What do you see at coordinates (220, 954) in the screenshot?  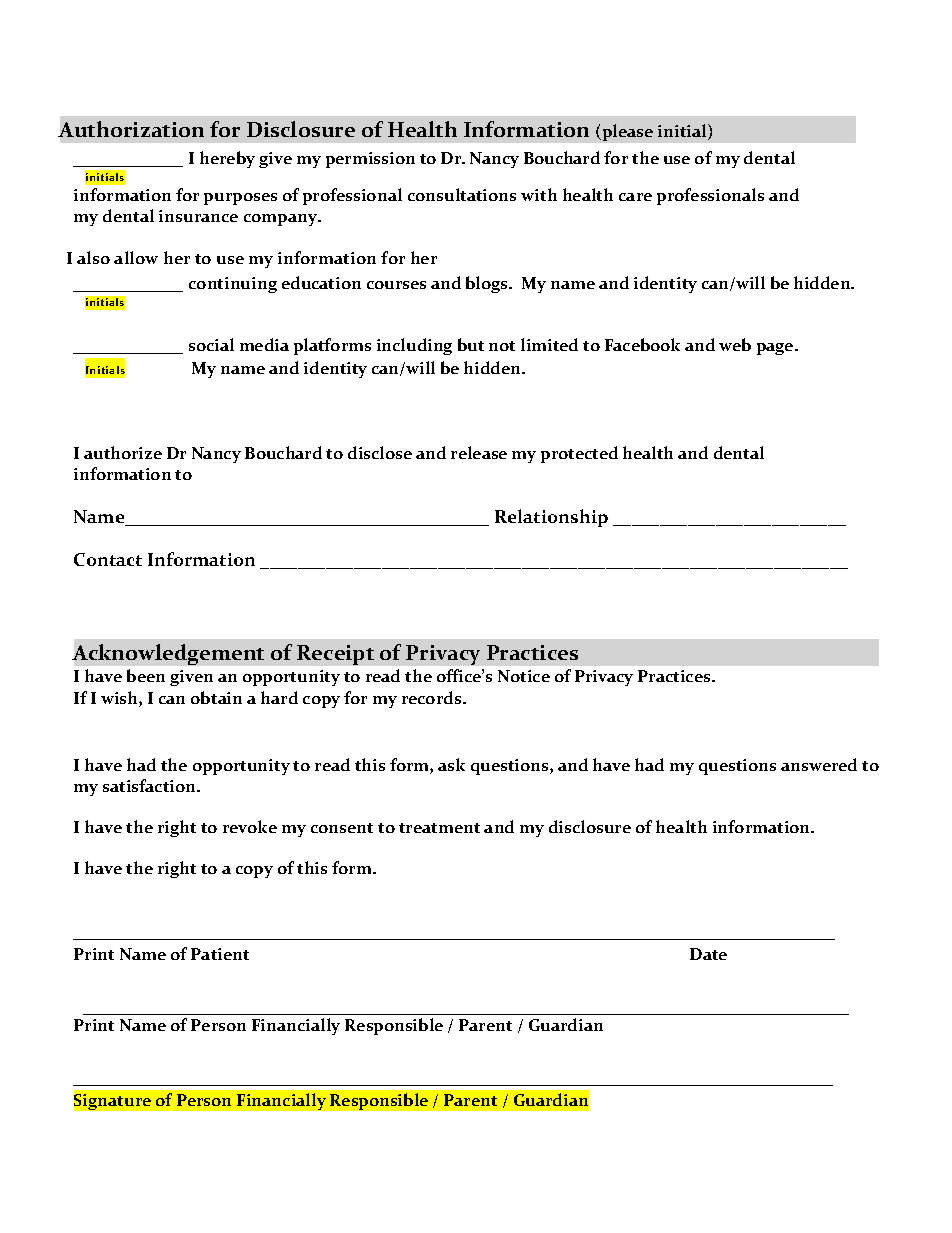 I see `Patient` at bounding box center [220, 954].
